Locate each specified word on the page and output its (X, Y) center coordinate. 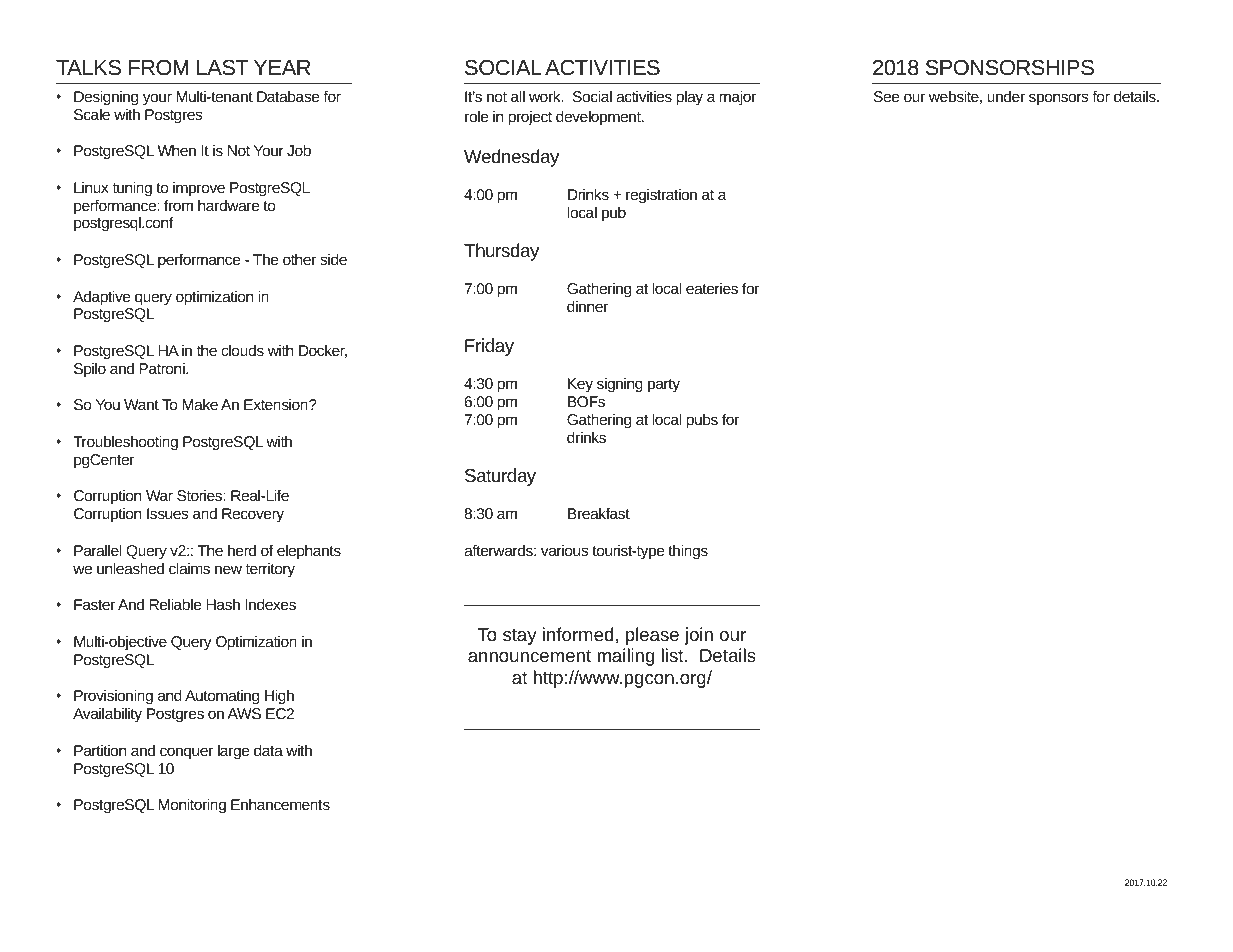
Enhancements (280, 804)
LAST (223, 68)
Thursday (501, 252)
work (546, 96)
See (886, 96)
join (698, 636)
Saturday (500, 477)
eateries (712, 288)
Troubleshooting (125, 442)
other (299, 259)
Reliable (175, 604)
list (673, 655)
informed (578, 634)
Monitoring (192, 806)
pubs (702, 421)
